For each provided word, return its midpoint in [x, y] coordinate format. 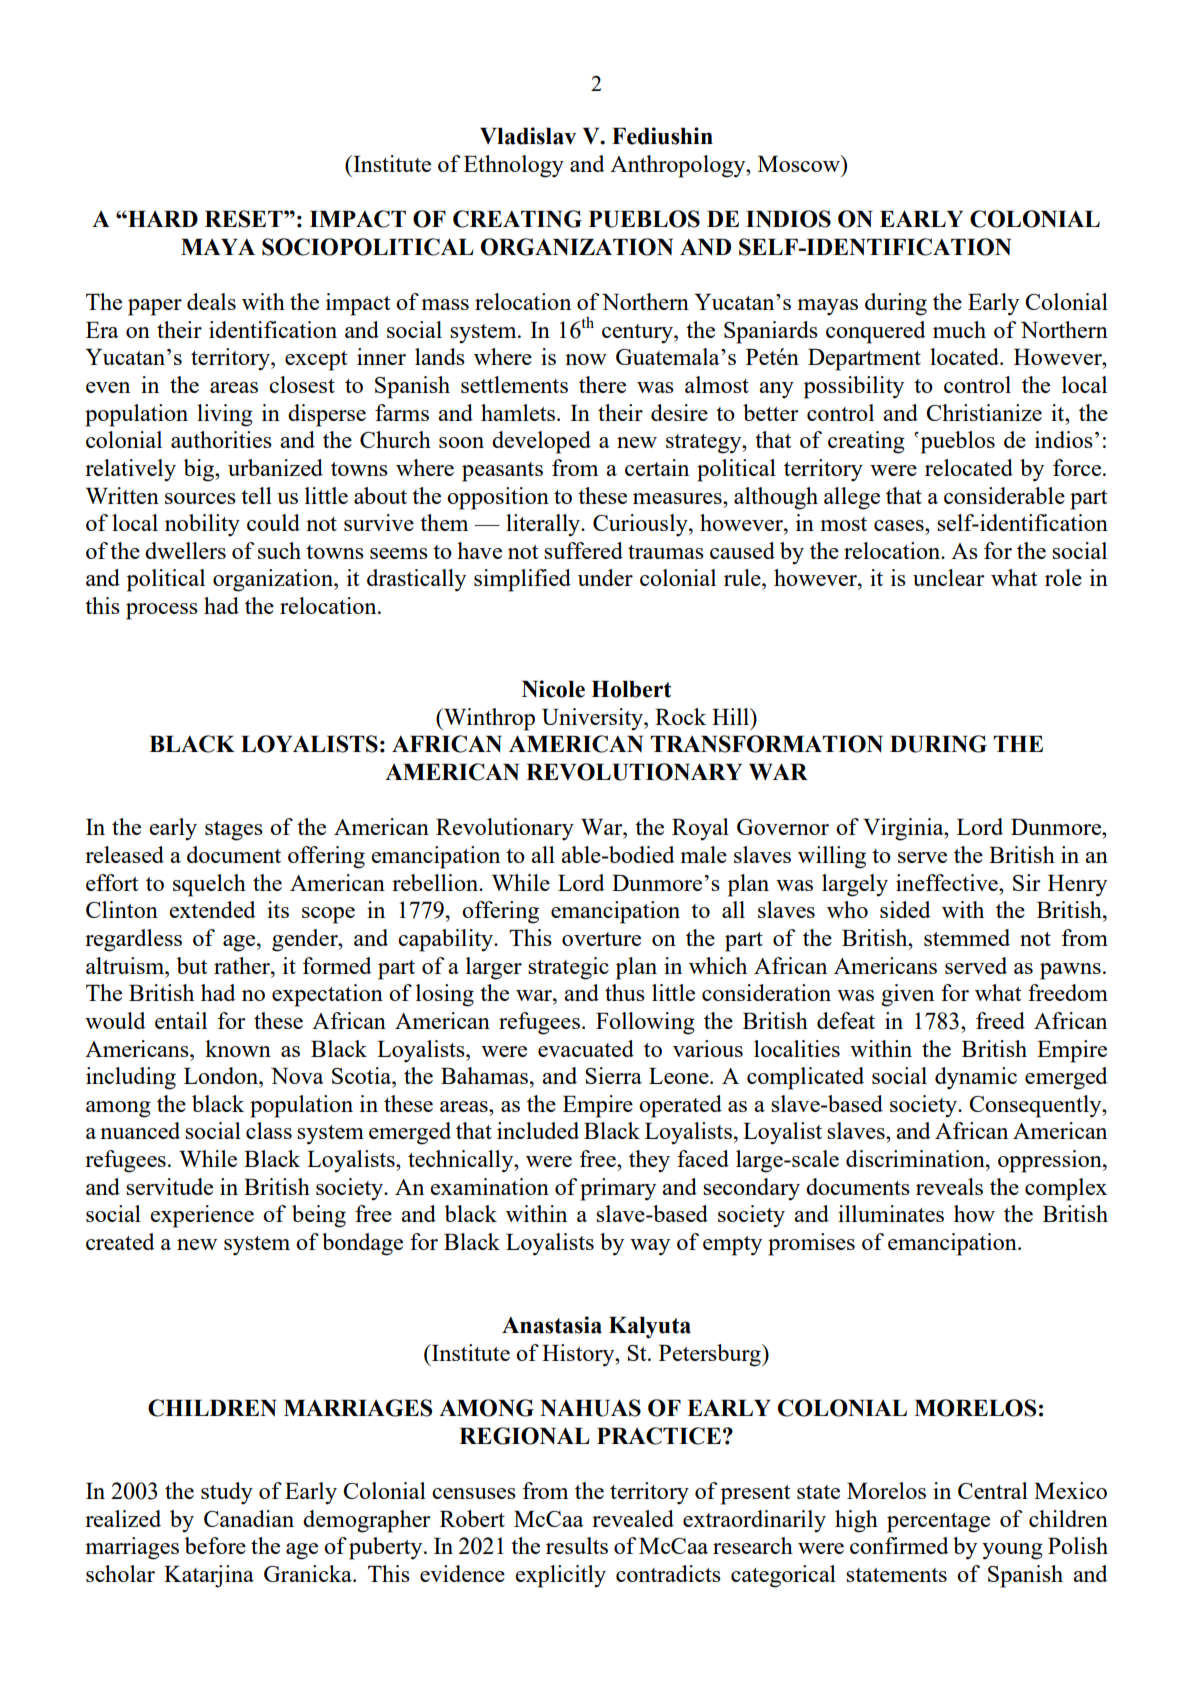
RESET [245, 219]
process [162, 611]
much [959, 329]
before [215, 1545]
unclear [949, 577]
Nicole [553, 689]
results [577, 1545]
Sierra [613, 1075]
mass [445, 304]
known [238, 1048]
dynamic [976, 1078]
